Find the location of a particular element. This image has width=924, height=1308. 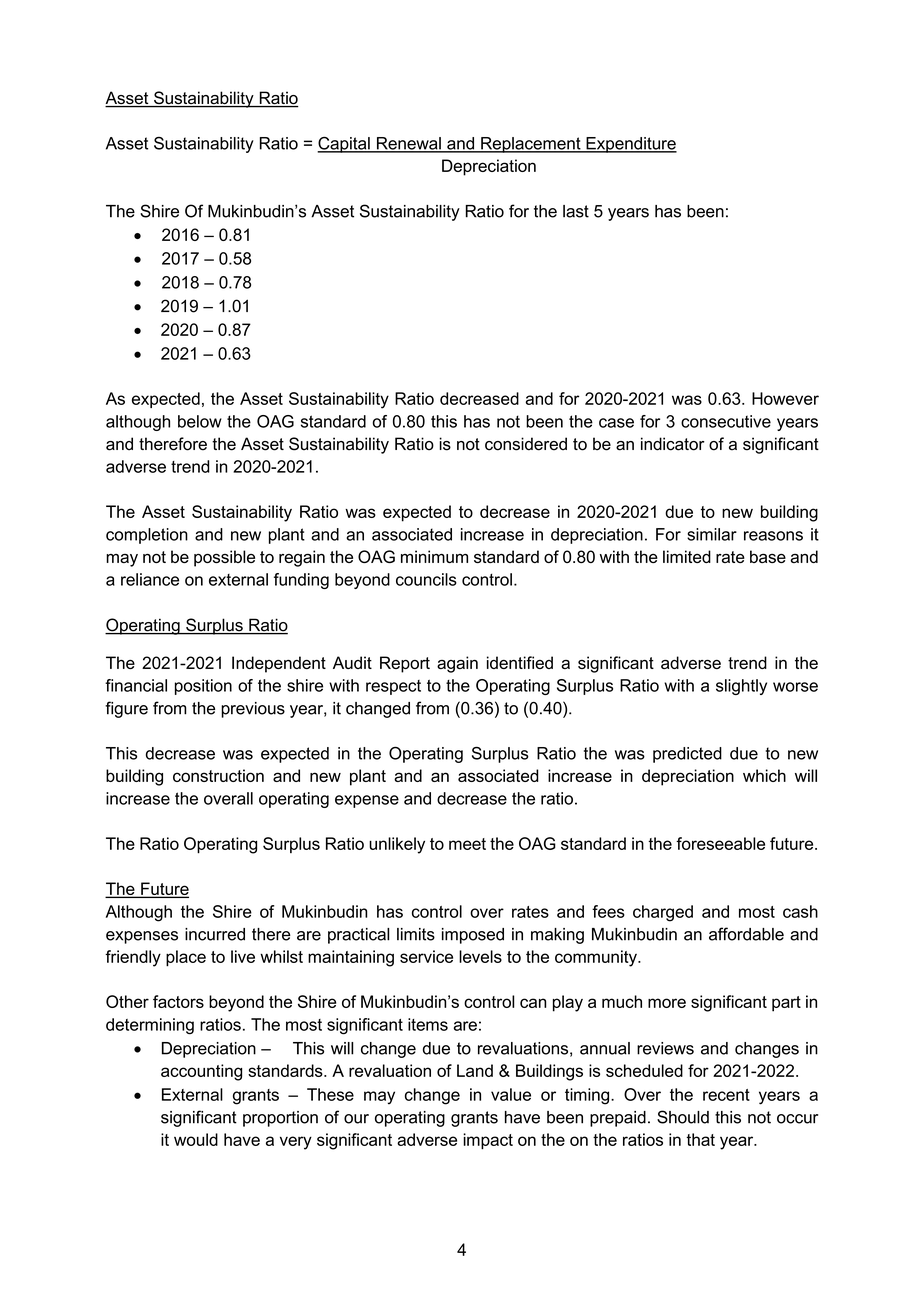

Renewal is located at coordinates (409, 144).
